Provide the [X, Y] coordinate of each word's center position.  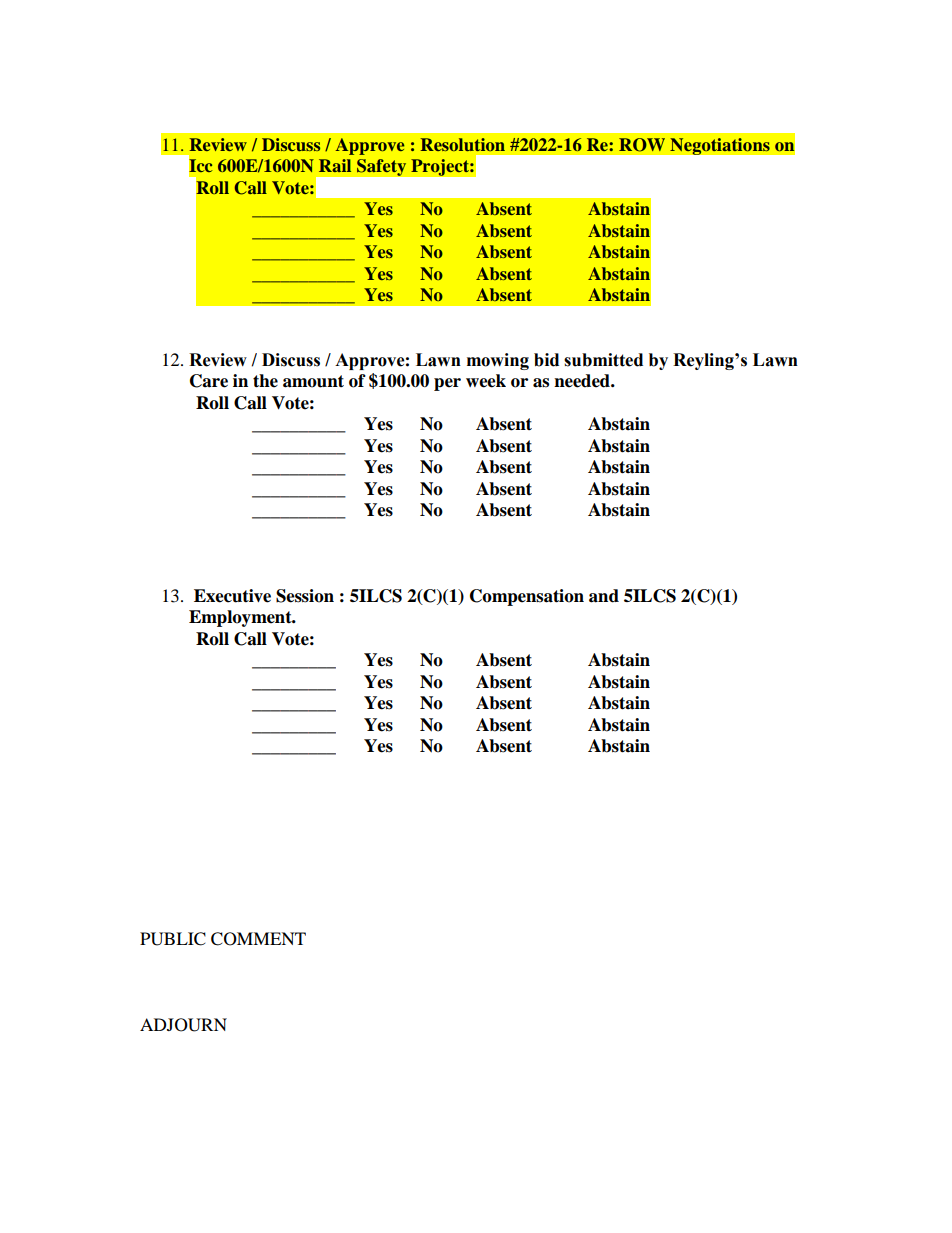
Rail [335, 165]
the [265, 381]
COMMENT [258, 939]
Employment [241, 618]
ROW [642, 145]
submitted [603, 360]
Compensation [527, 597]
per [447, 384]
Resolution [463, 144]
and [604, 596]
